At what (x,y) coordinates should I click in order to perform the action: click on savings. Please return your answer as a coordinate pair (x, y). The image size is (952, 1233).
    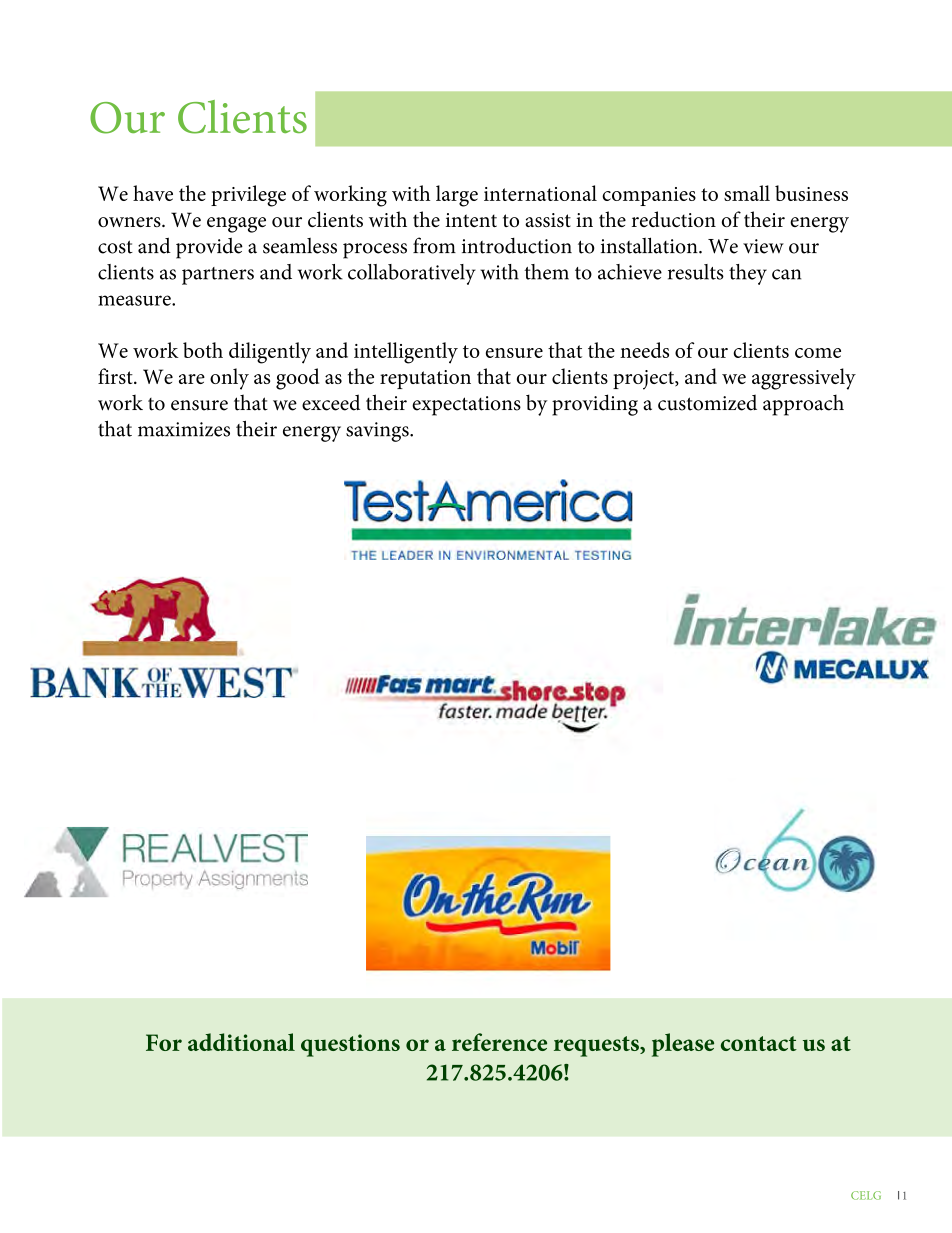
    Looking at the image, I should click on (378, 432).
